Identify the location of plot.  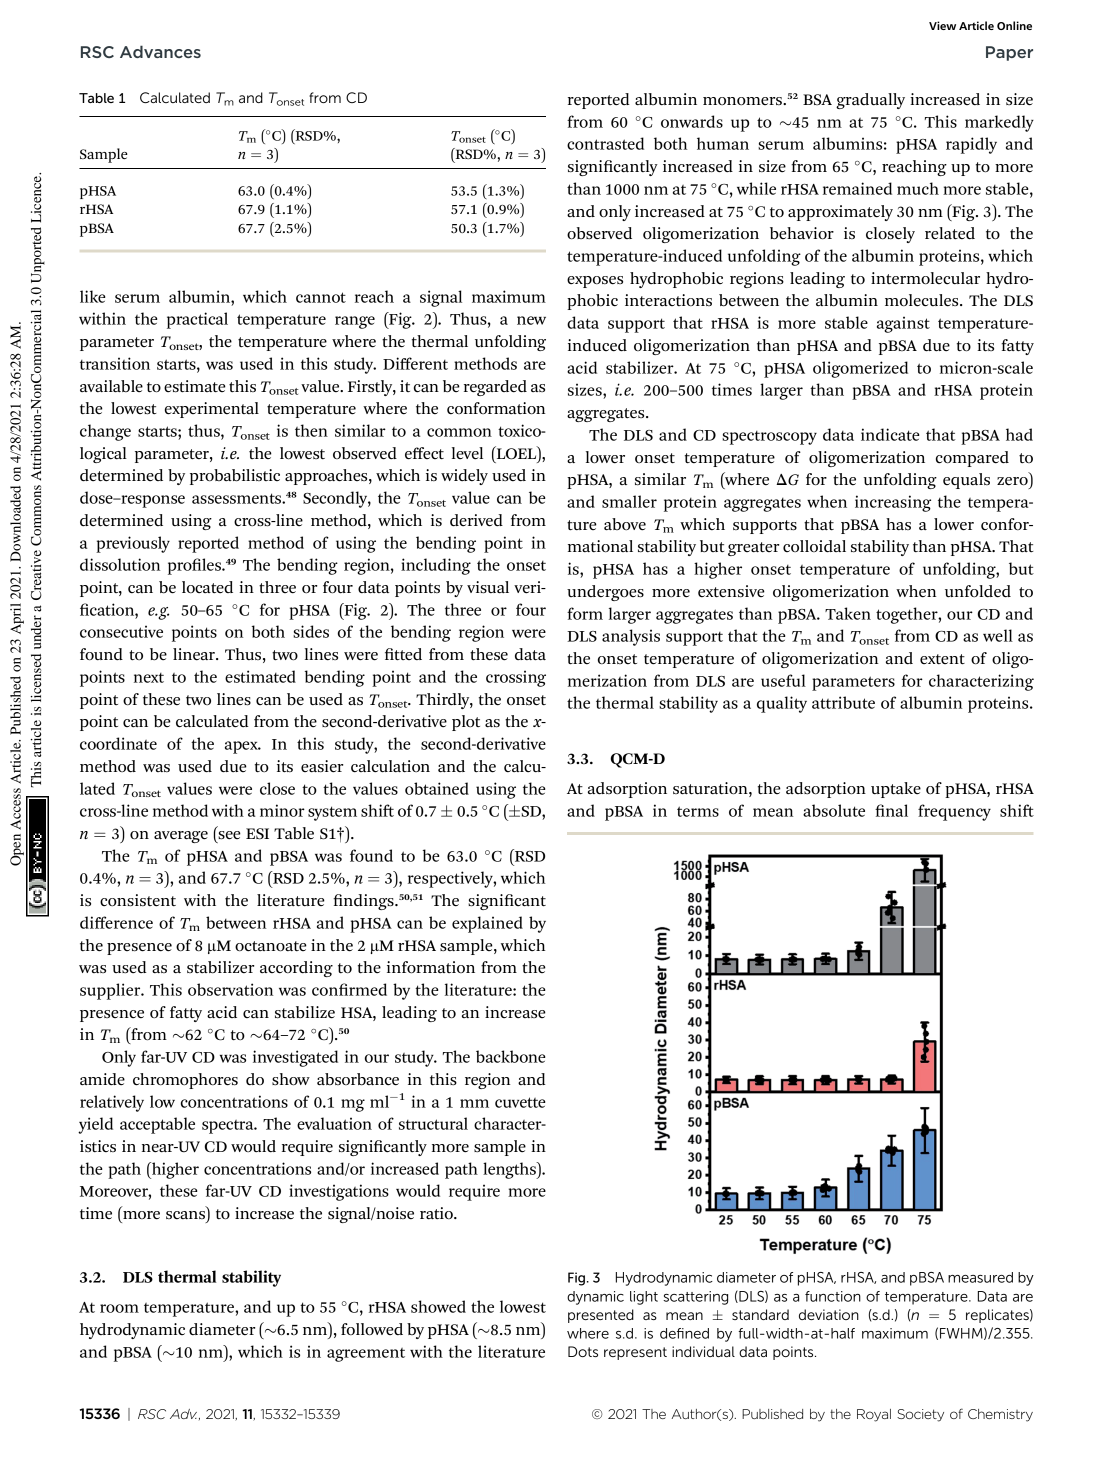
(466, 723).
